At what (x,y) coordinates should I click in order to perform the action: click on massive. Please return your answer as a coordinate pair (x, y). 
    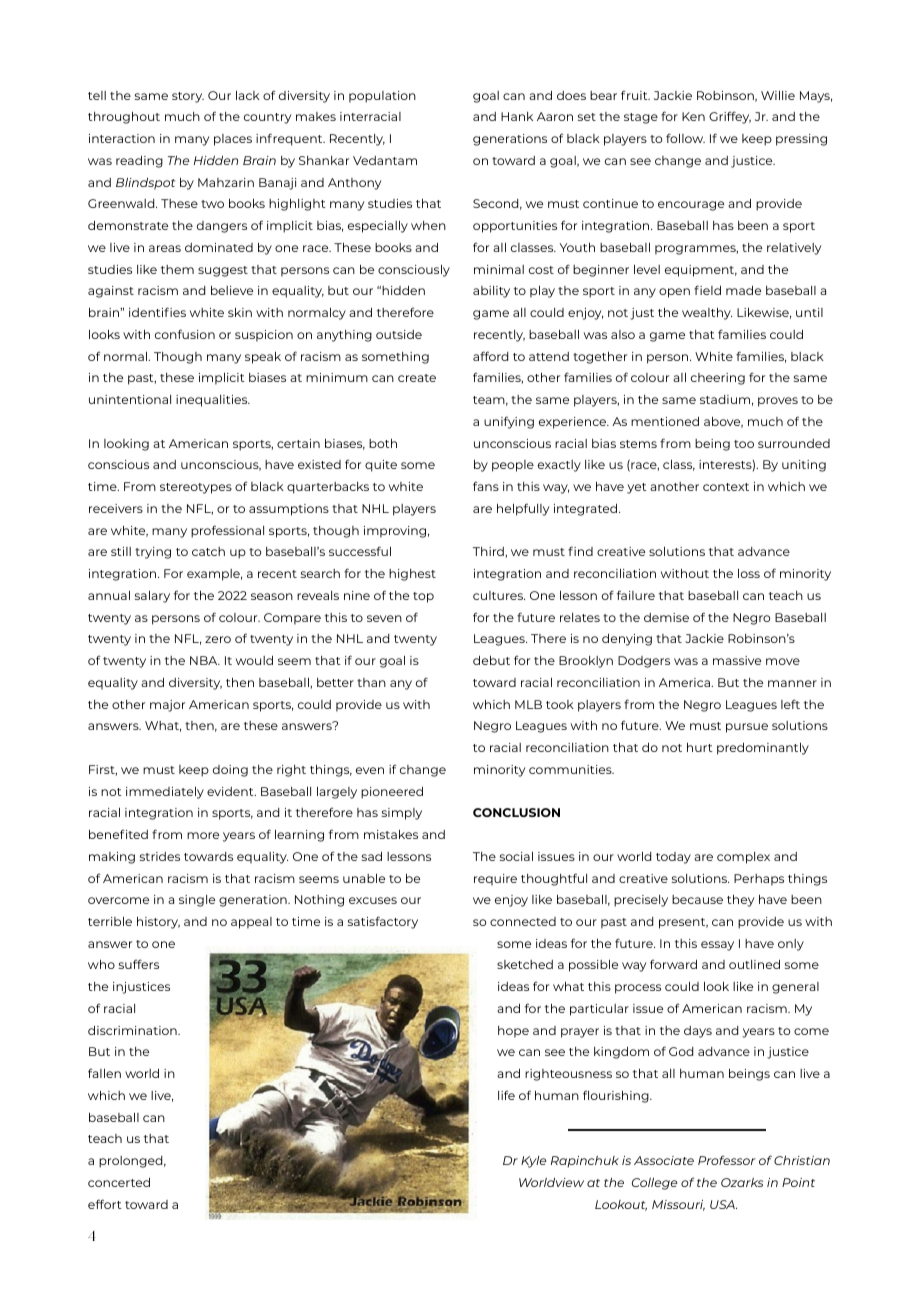
    Looking at the image, I should click on (737, 660).
